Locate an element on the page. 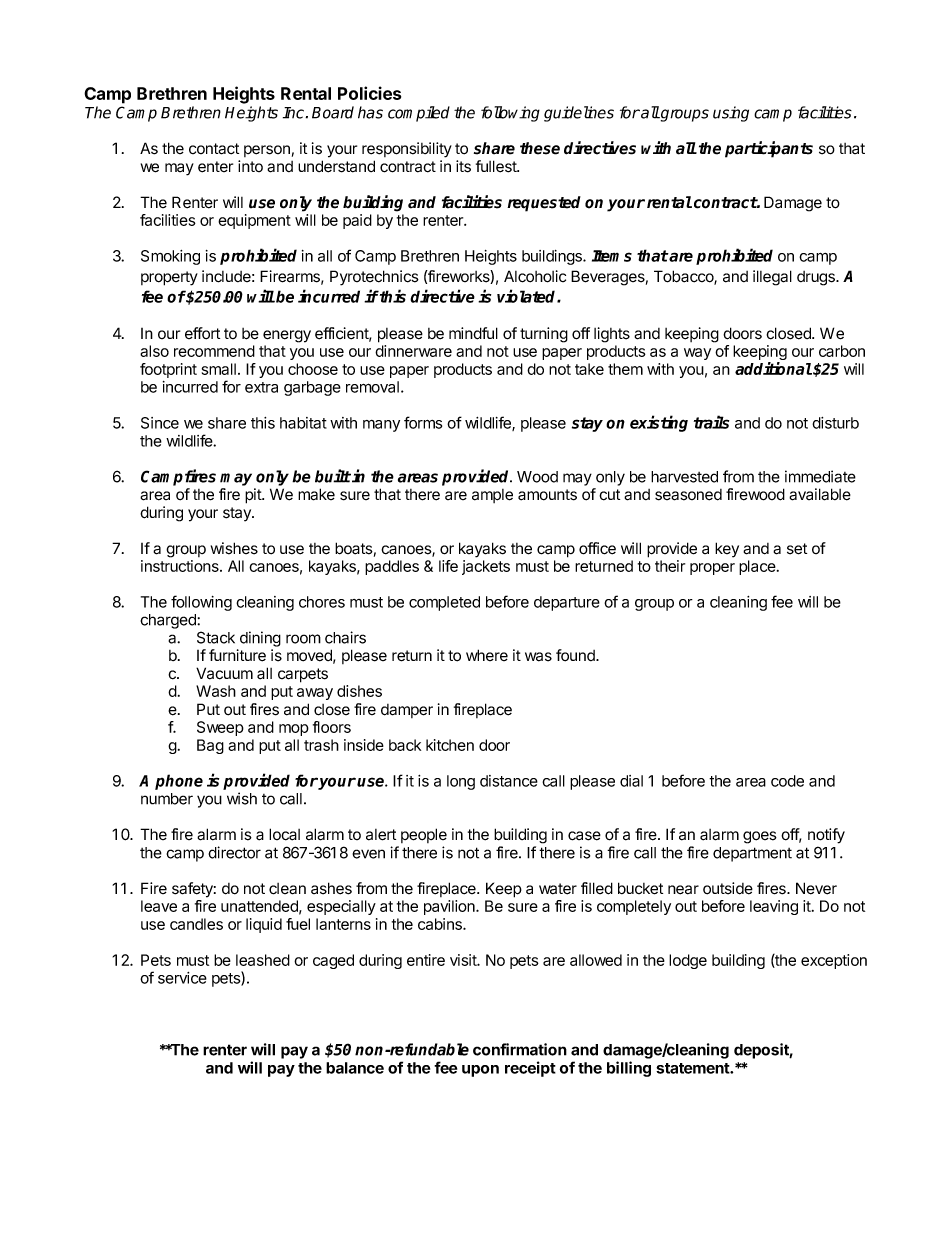 This document has width=952, height=1233. key is located at coordinates (727, 550).
